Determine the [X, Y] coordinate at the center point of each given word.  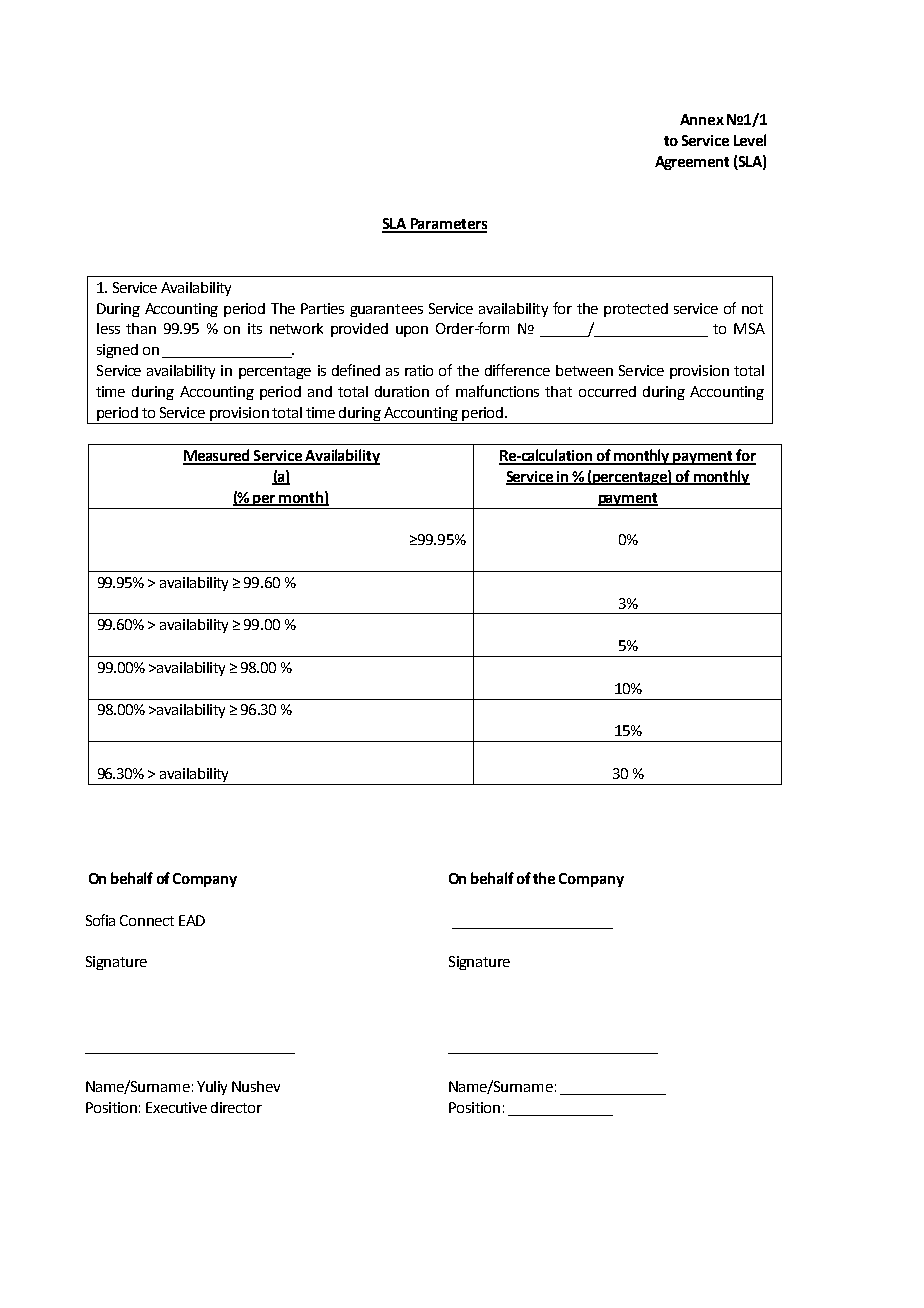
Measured [218, 456]
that [558, 391]
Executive [176, 1107]
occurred [607, 391]
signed [117, 351]
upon [412, 331]
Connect [147, 920]
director [236, 1107]
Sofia [100, 920]
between [584, 370]
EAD [192, 920]
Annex [702, 119]
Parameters [448, 225]
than [141, 328]
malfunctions [497, 391]
